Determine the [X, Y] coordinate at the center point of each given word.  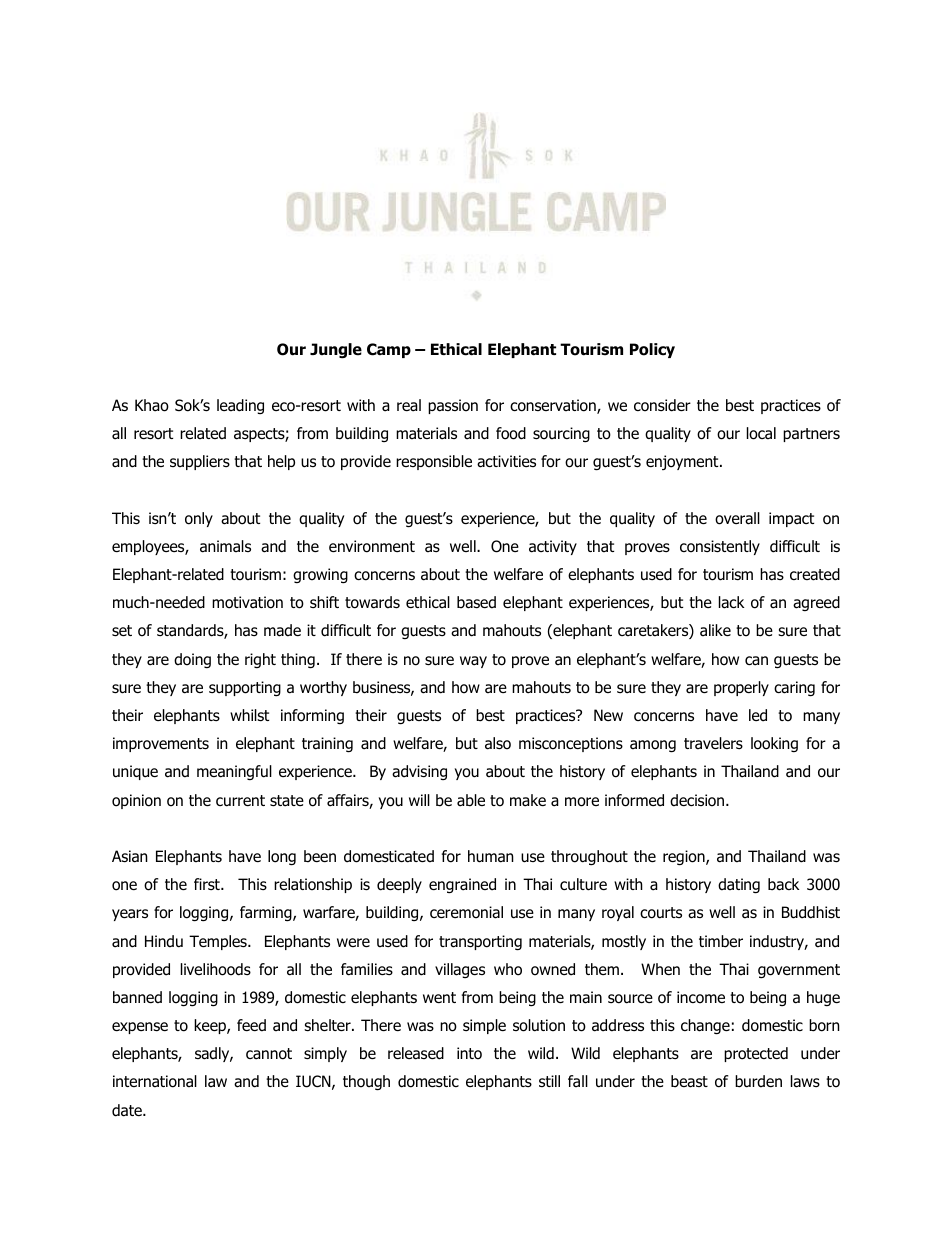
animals [225, 546]
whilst [249, 715]
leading [240, 406]
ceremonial [466, 912]
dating [739, 886]
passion [453, 406]
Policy [652, 350]
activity [553, 547]
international [155, 1081]
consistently [720, 547]
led [758, 715]
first [208, 884]
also [498, 743]
